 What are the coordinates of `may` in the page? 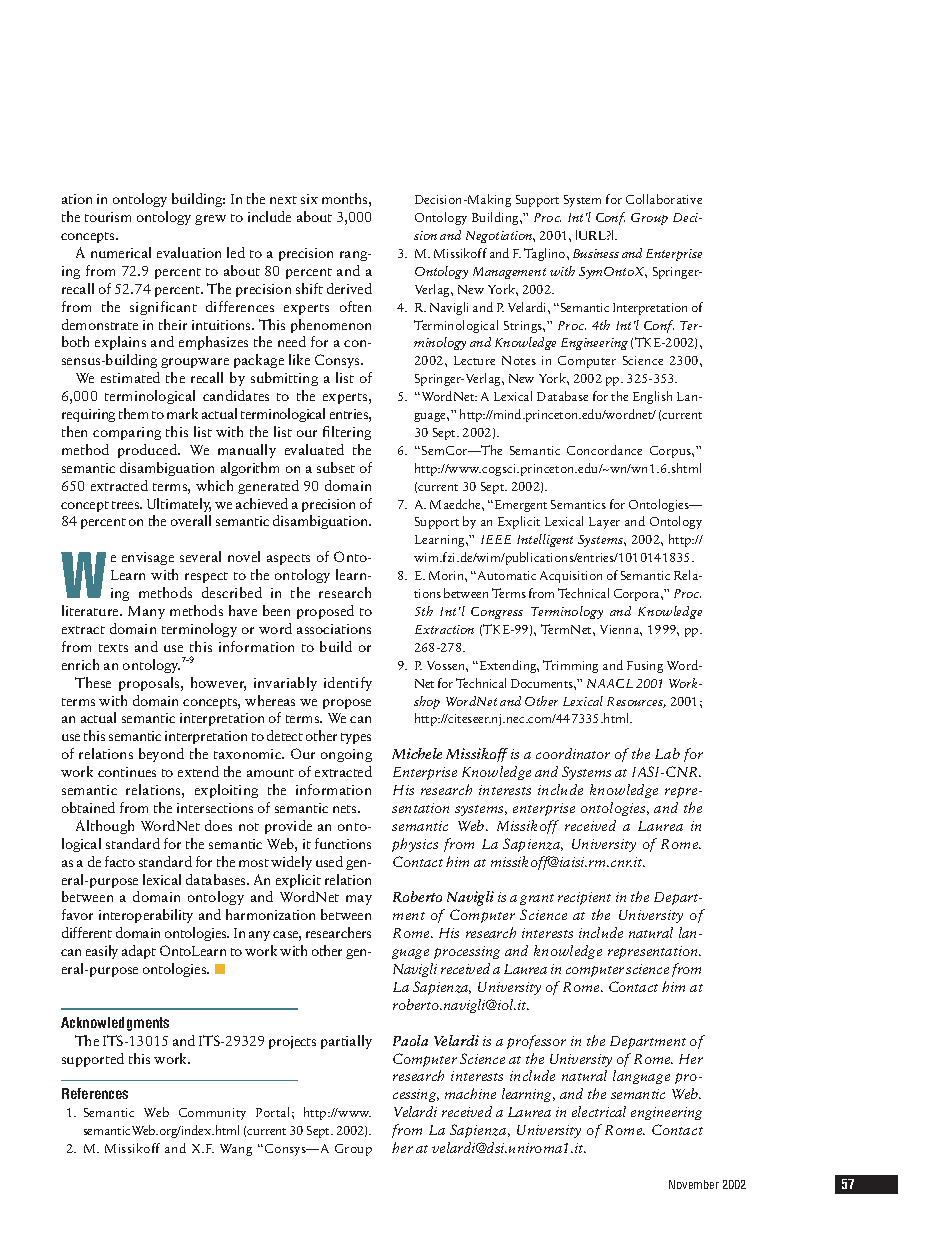 It's located at (359, 900).
